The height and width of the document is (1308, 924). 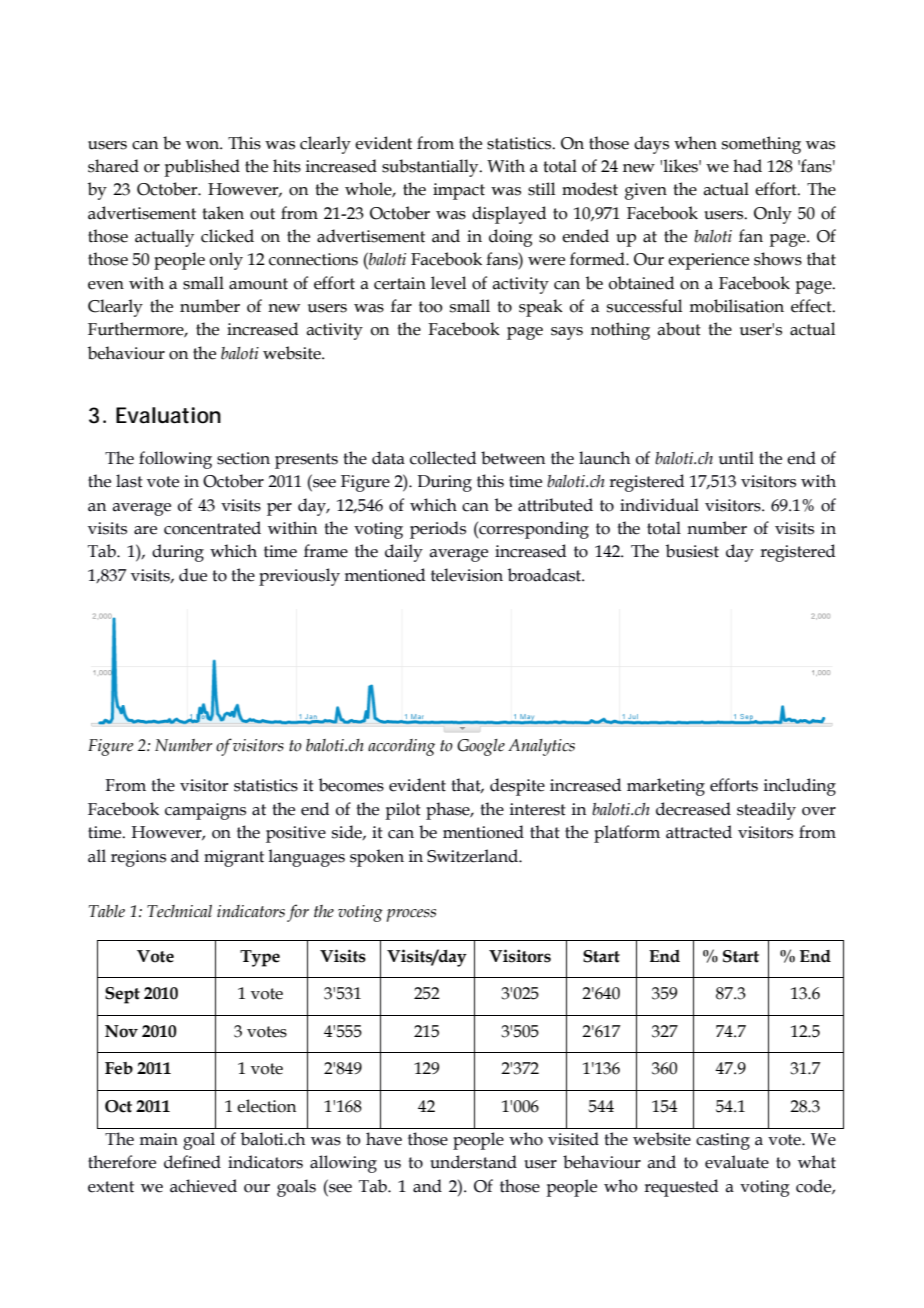 I want to click on understand, so click(x=473, y=1162).
